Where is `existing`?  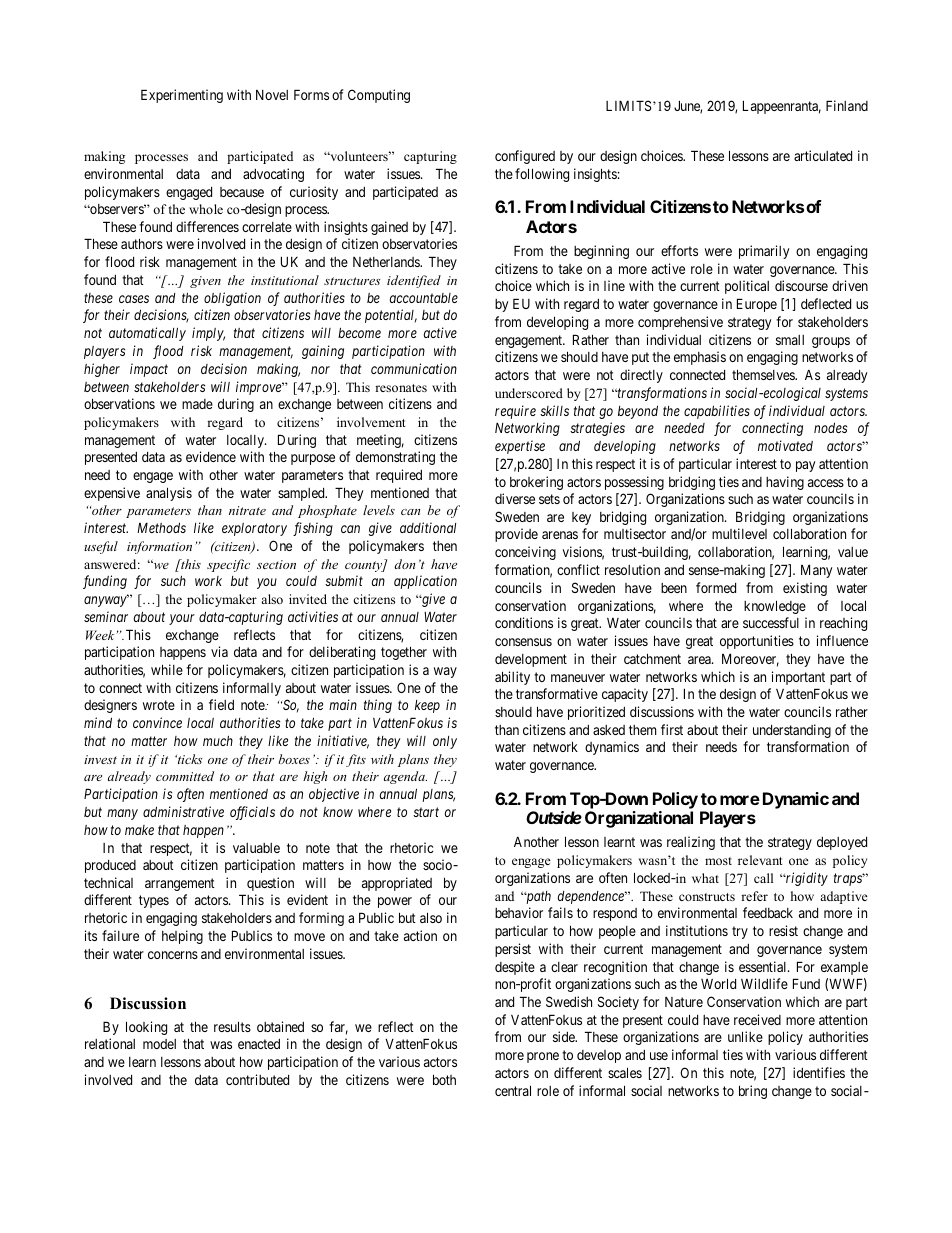 existing is located at coordinates (805, 589).
